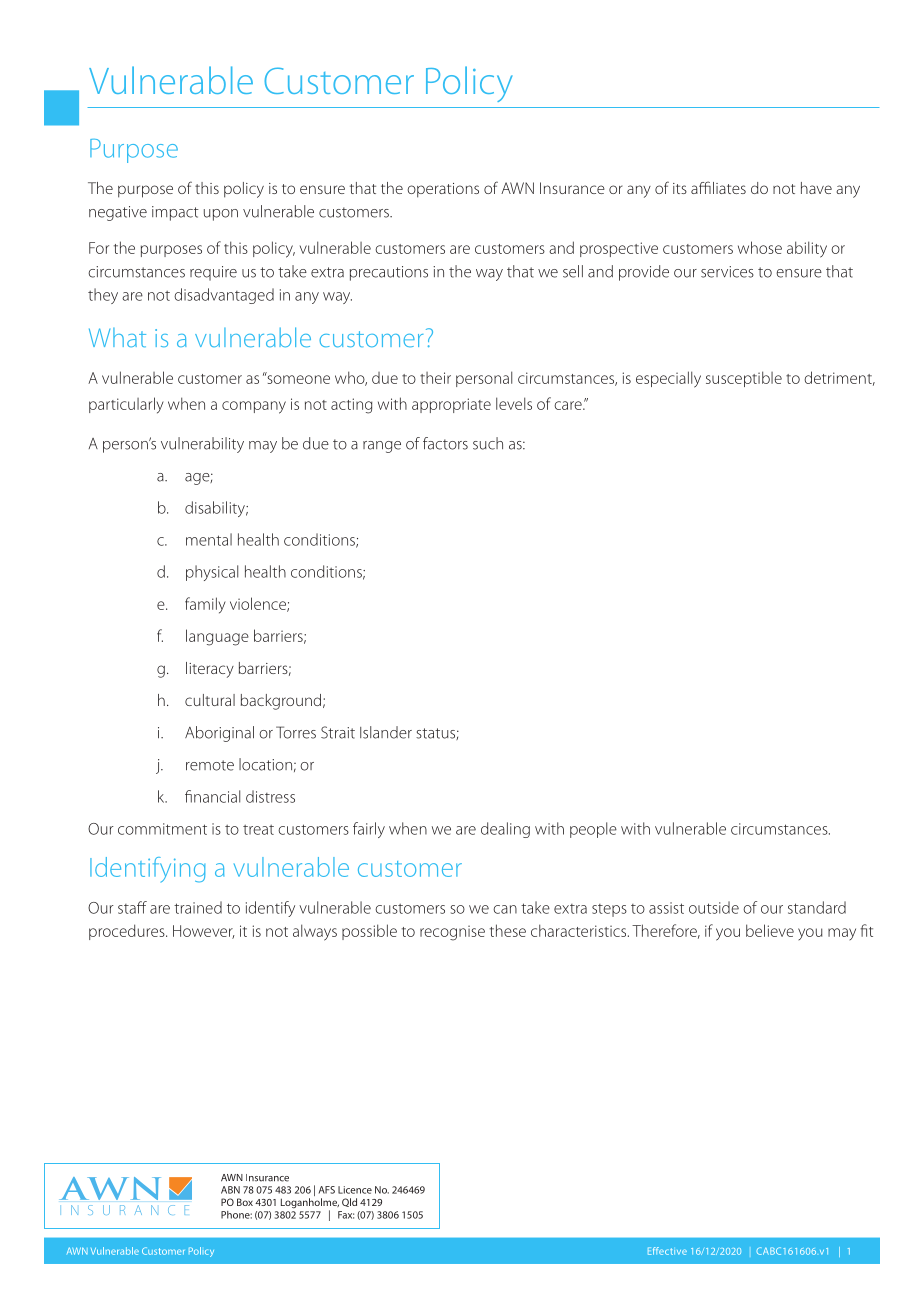  What do you see at coordinates (209, 539) in the document?
I see `mental` at bounding box center [209, 539].
